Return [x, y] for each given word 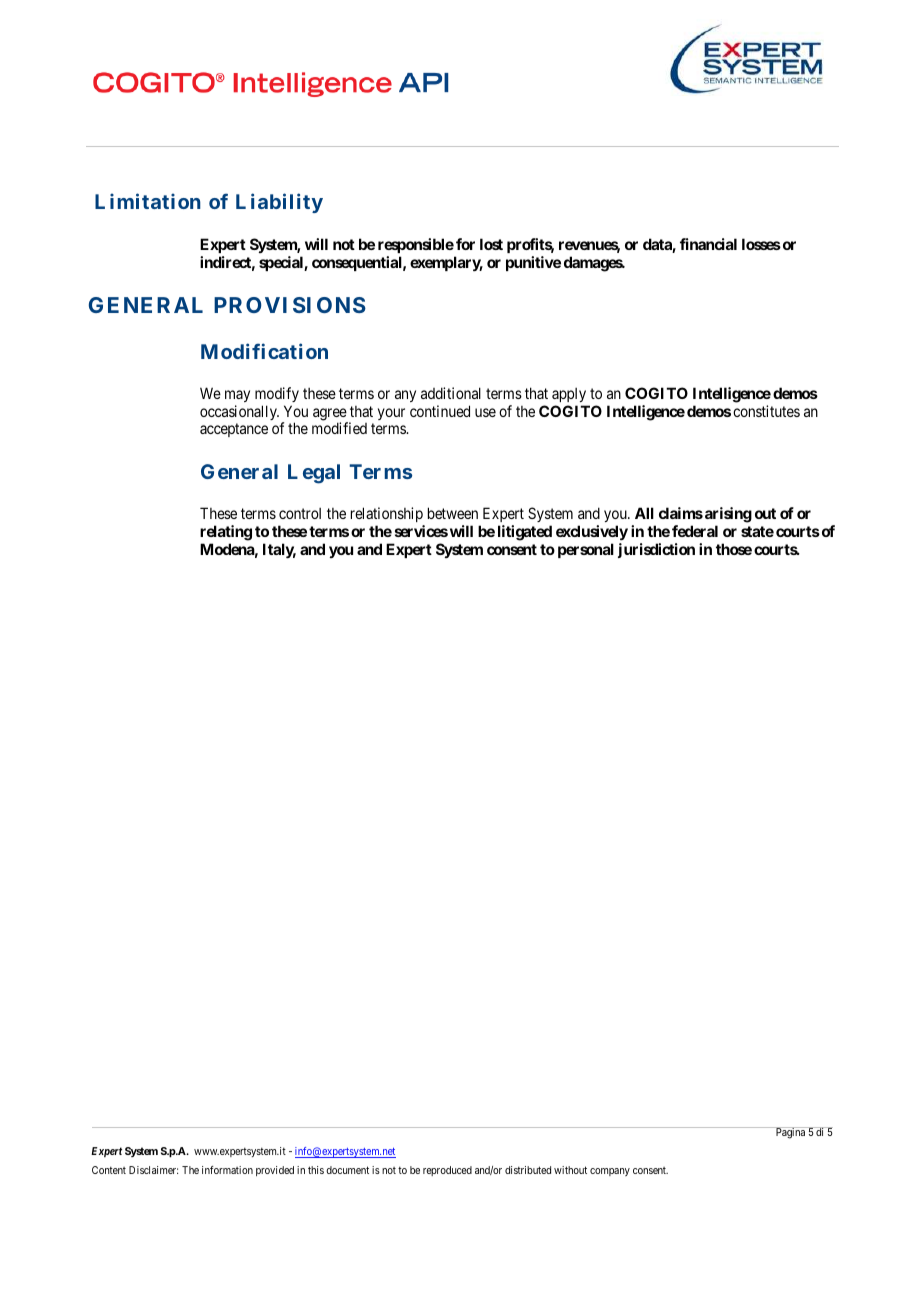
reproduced [447, 1171]
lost [491, 244]
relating [226, 533]
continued [440, 411]
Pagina [790, 1133]
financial [708, 244]
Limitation [148, 201]
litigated [525, 533]
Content [109, 1170]
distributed [528, 1170]
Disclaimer [153, 1170]
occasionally [239, 412]
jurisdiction [656, 550]
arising [728, 515]
